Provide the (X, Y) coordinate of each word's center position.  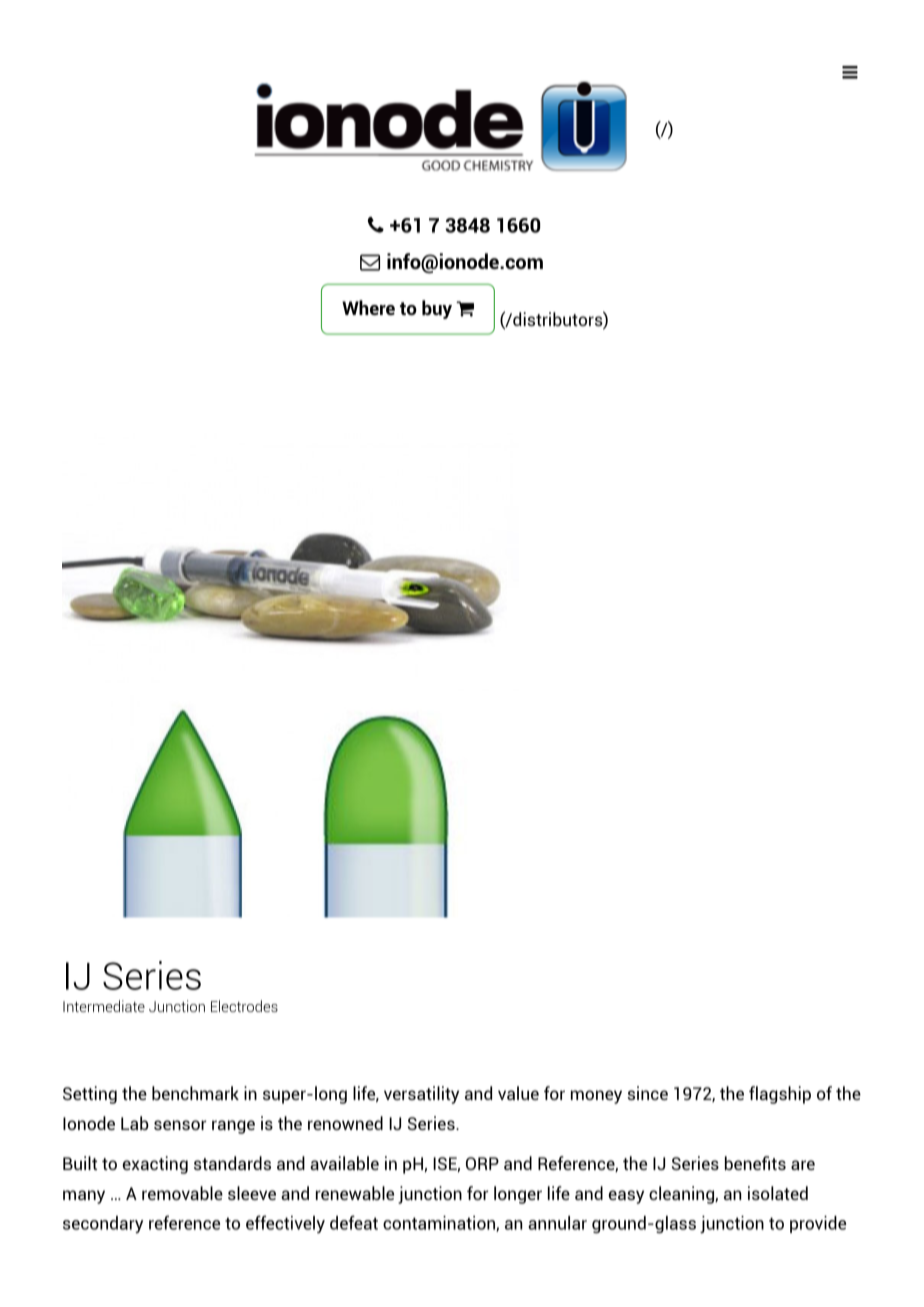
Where (368, 307)
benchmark (195, 1093)
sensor (180, 1125)
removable (182, 1193)
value (518, 1093)
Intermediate (104, 1006)
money (596, 1097)
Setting (90, 1095)
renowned (345, 1123)
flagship (780, 1095)
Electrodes (244, 1006)
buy (437, 309)
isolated (778, 1193)
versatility (421, 1095)
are (803, 1165)
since (647, 1093)
